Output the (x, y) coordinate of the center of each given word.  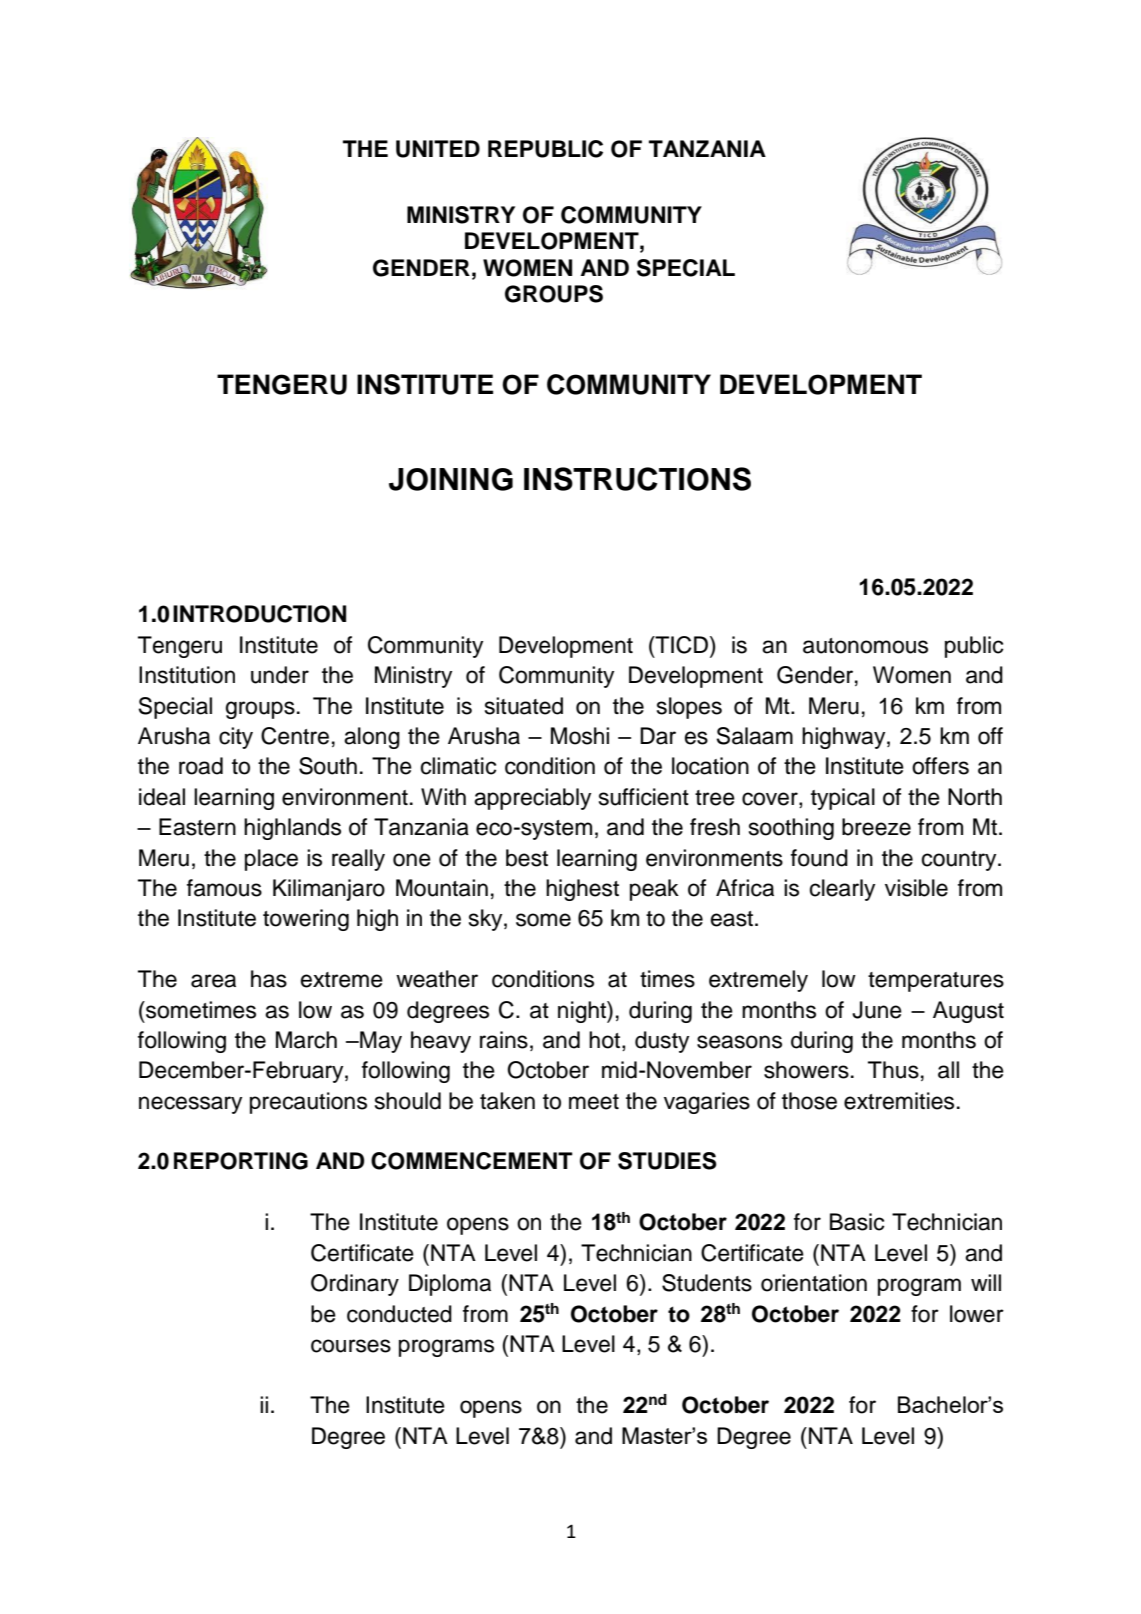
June (877, 1010)
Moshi (580, 736)
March (306, 1040)
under (280, 675)
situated (524, 706)
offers (940, 766)
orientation (814, 1283)
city (236, 738)
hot (606, 1041)
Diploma (450, 1285)
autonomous (865, 646)
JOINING (451, 479)
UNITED (438, 149)
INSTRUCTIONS (637, 479)
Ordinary (355, 1285)
